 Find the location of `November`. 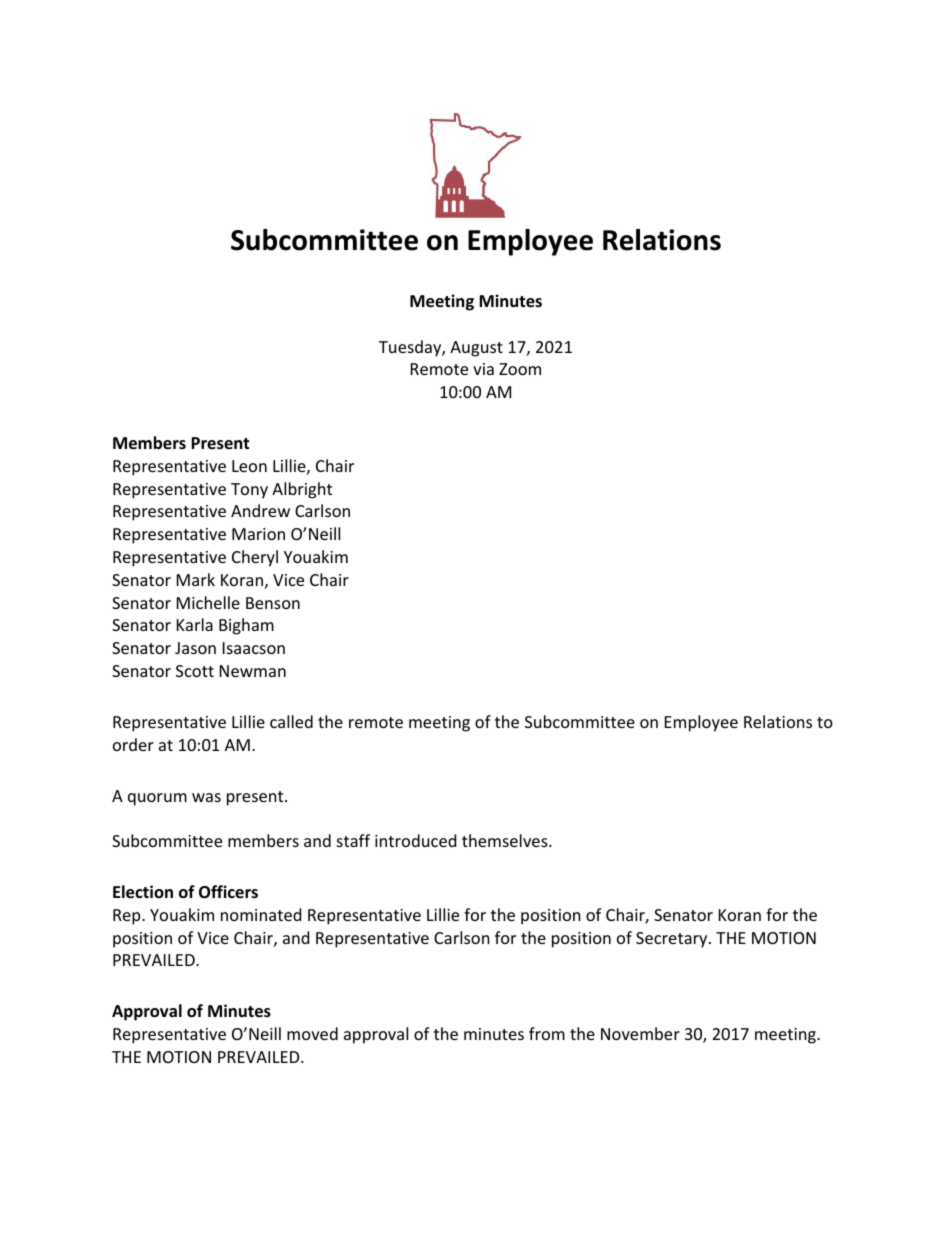

November is located at coordinates (640, 1033).
